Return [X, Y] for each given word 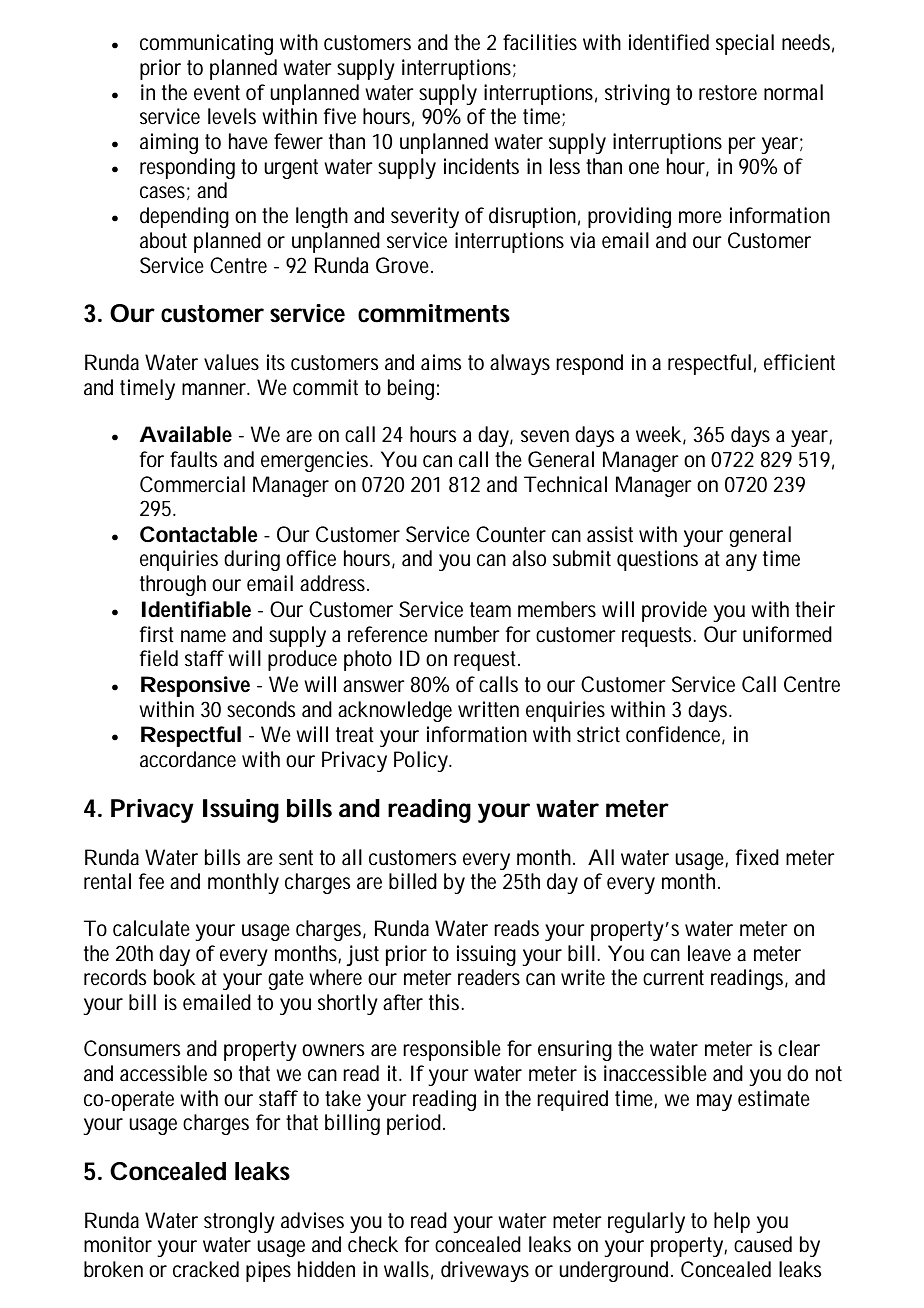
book [175, 977]
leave [709, 953]
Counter [511, 534]
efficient [799, 362]
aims [441, 362]
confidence [673, 734]
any [741, 562]
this [445, 1002]
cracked [206, 1269]
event [217, 93]
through [173, 585]
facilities [540, 42]
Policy [421, 761]
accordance [188, 759]
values [231, 362]
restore [728, 93]
